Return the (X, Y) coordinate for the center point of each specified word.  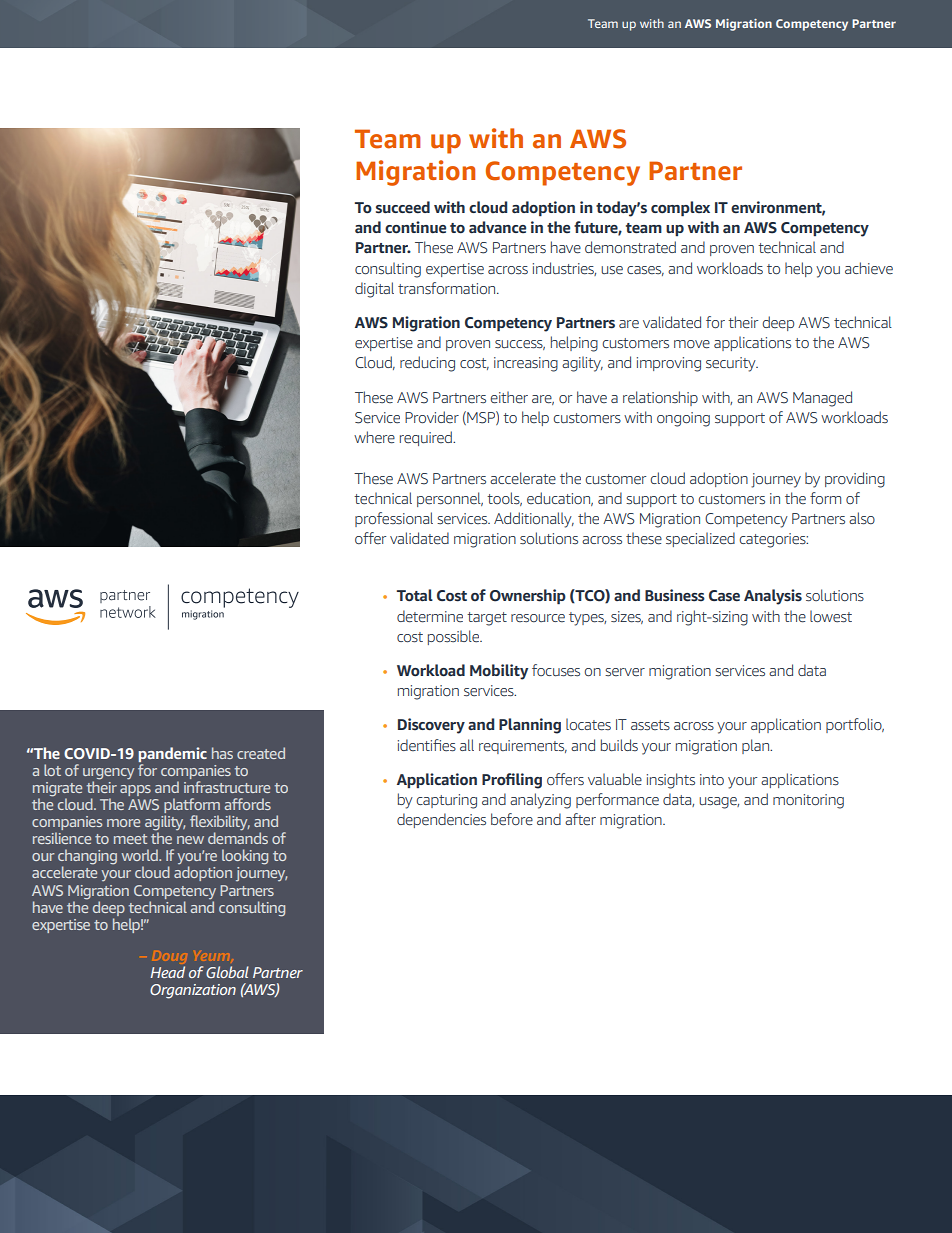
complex (680, 209)
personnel (450, 499)
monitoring (808, 801)
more (123, 823)
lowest (831, 616)
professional (394, 519)
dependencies (441, 820)
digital (374, 290)
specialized (700, 539)
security (732, 364)
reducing (427, 364)
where (374, 437)
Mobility (499, 672)
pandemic (172, 754)
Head (167, 972)
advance (497, 227)
